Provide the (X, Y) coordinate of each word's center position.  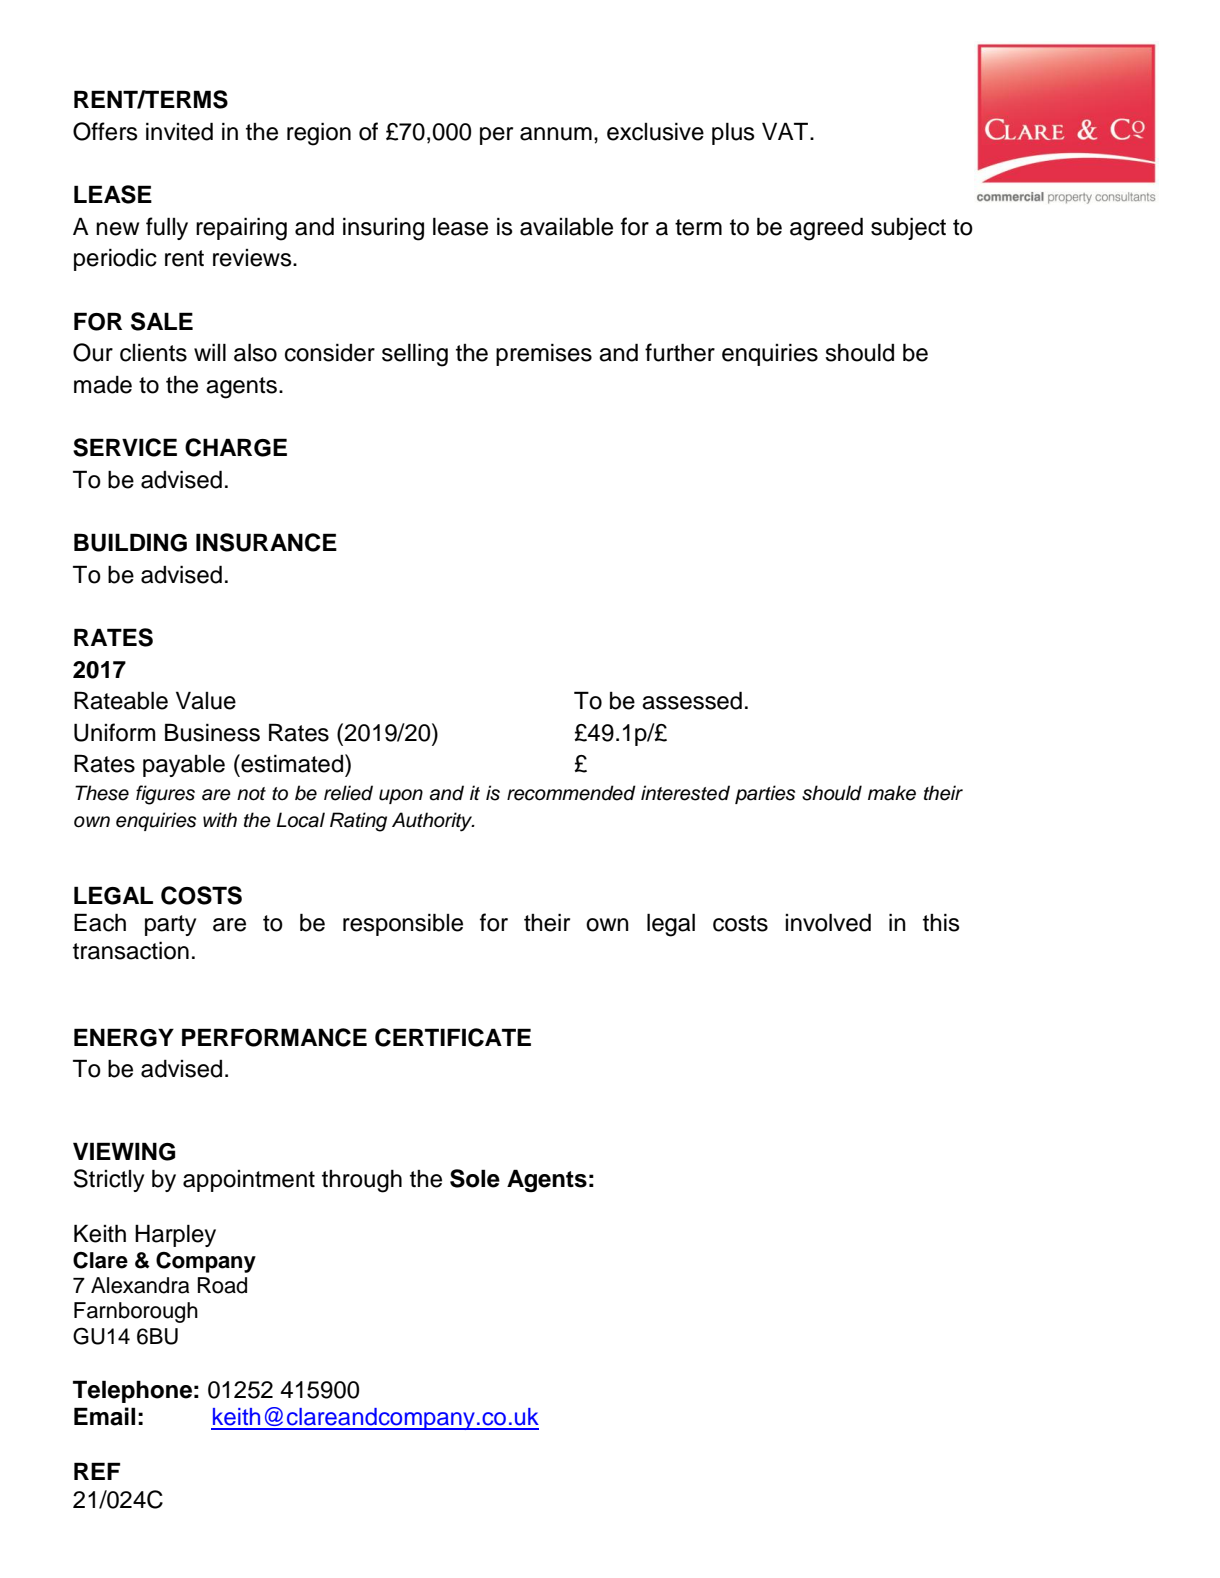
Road (222, 1285)
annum (556, 134)
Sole (475, 1178)
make (892, 793)
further (680, 352)
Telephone (132, 1391)
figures (165, 795)
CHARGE (236, 447)
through (362, 1181)
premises (544, 354)
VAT (786, 131)
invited (179, 131)
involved (828, 922)
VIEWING (124, 1151)
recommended (571, 793)
